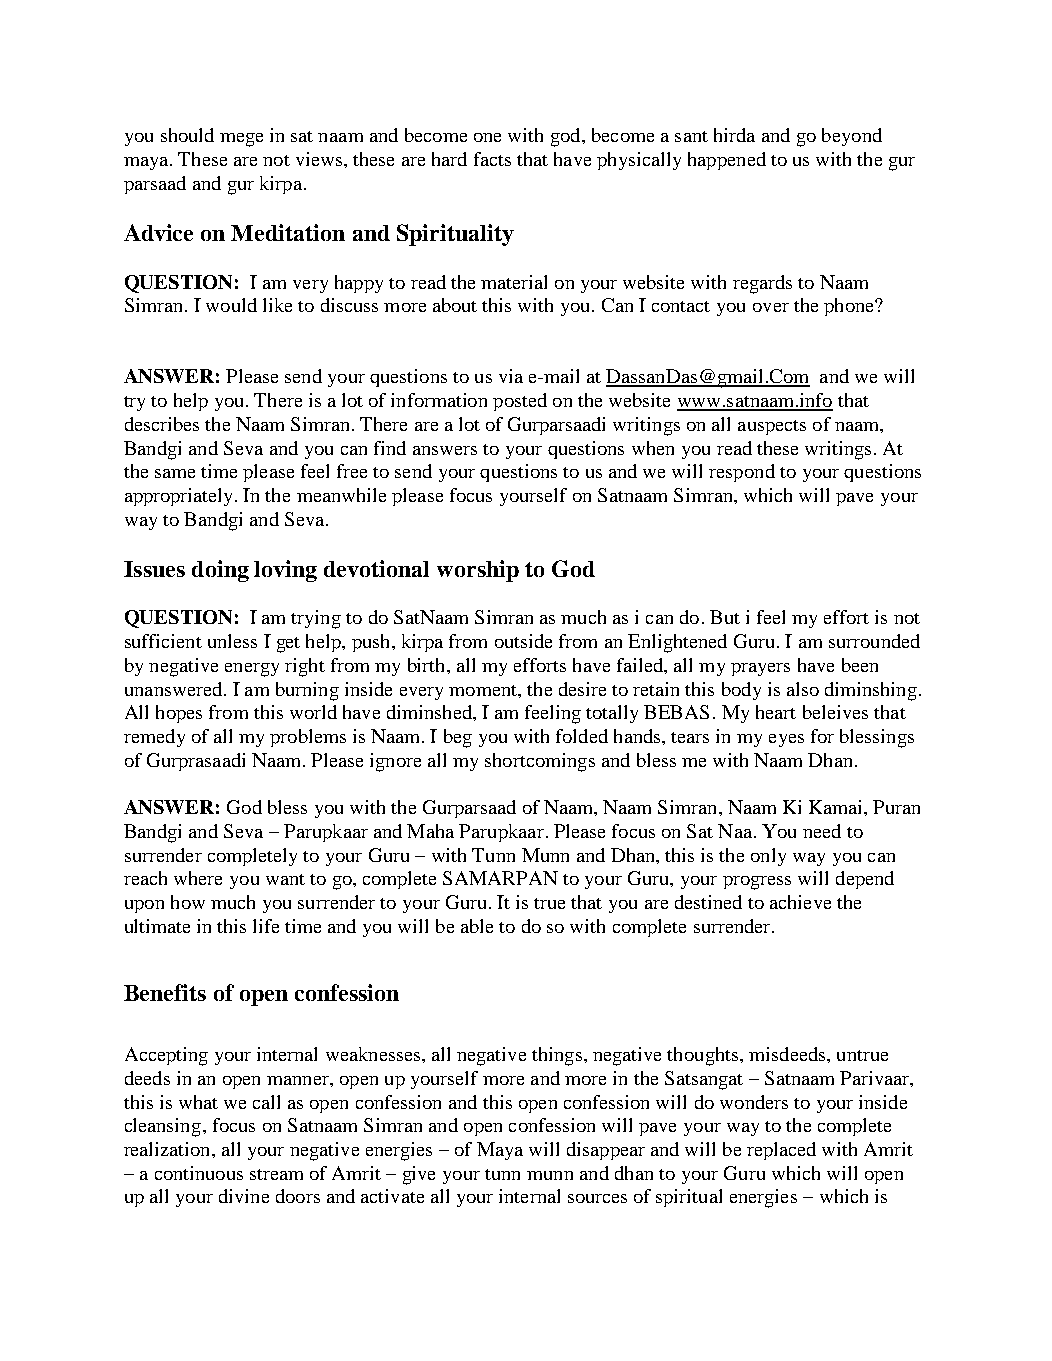 The image size is (1052, 1361). Describe the element at coordinates (523, 641) in the screenshot. I see `outside` at that location.
